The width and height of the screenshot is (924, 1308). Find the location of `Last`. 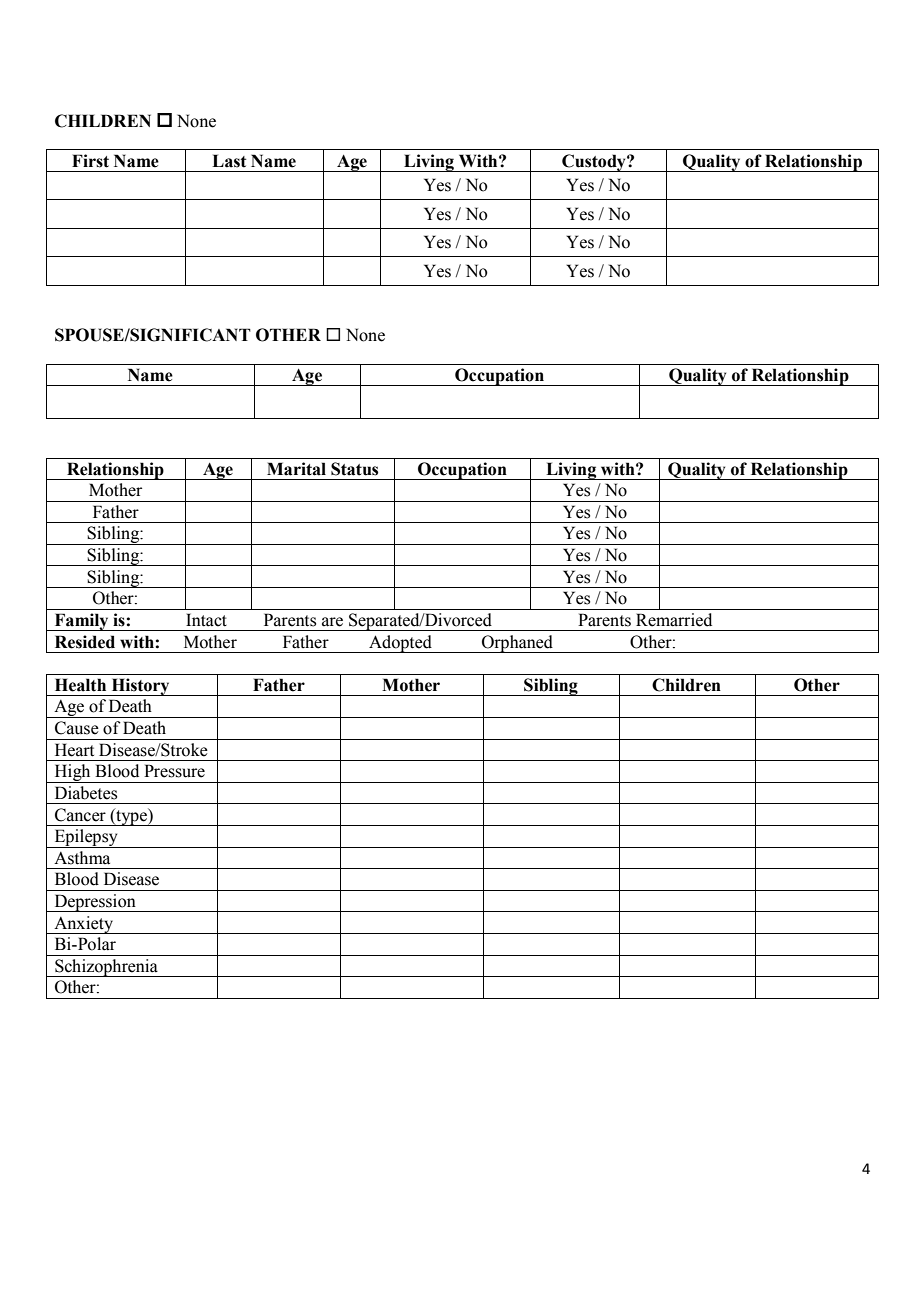

Last is located at coordinates (229, 161).
